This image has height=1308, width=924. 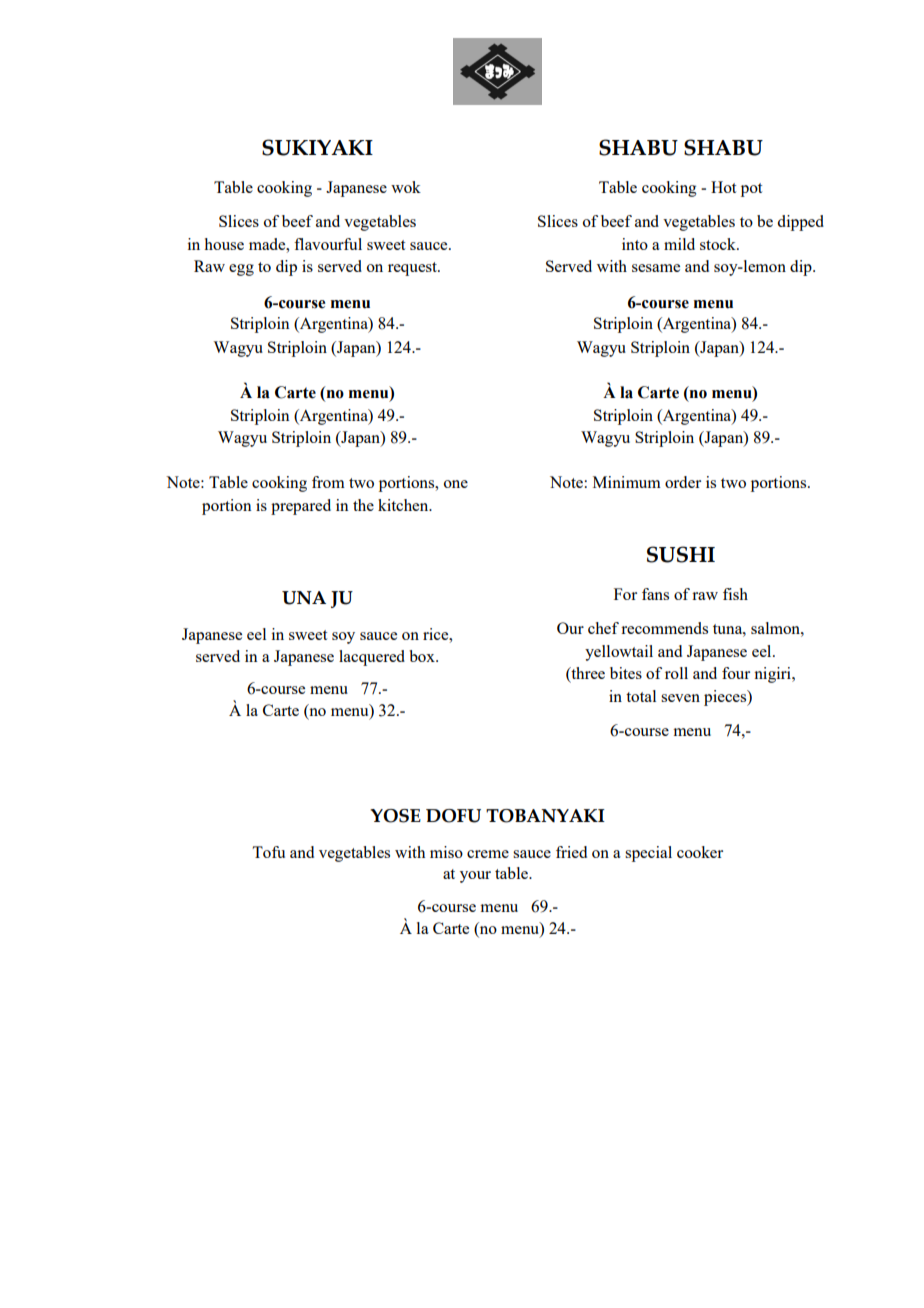 I want to click on creme, so click(x=488, y=854).
